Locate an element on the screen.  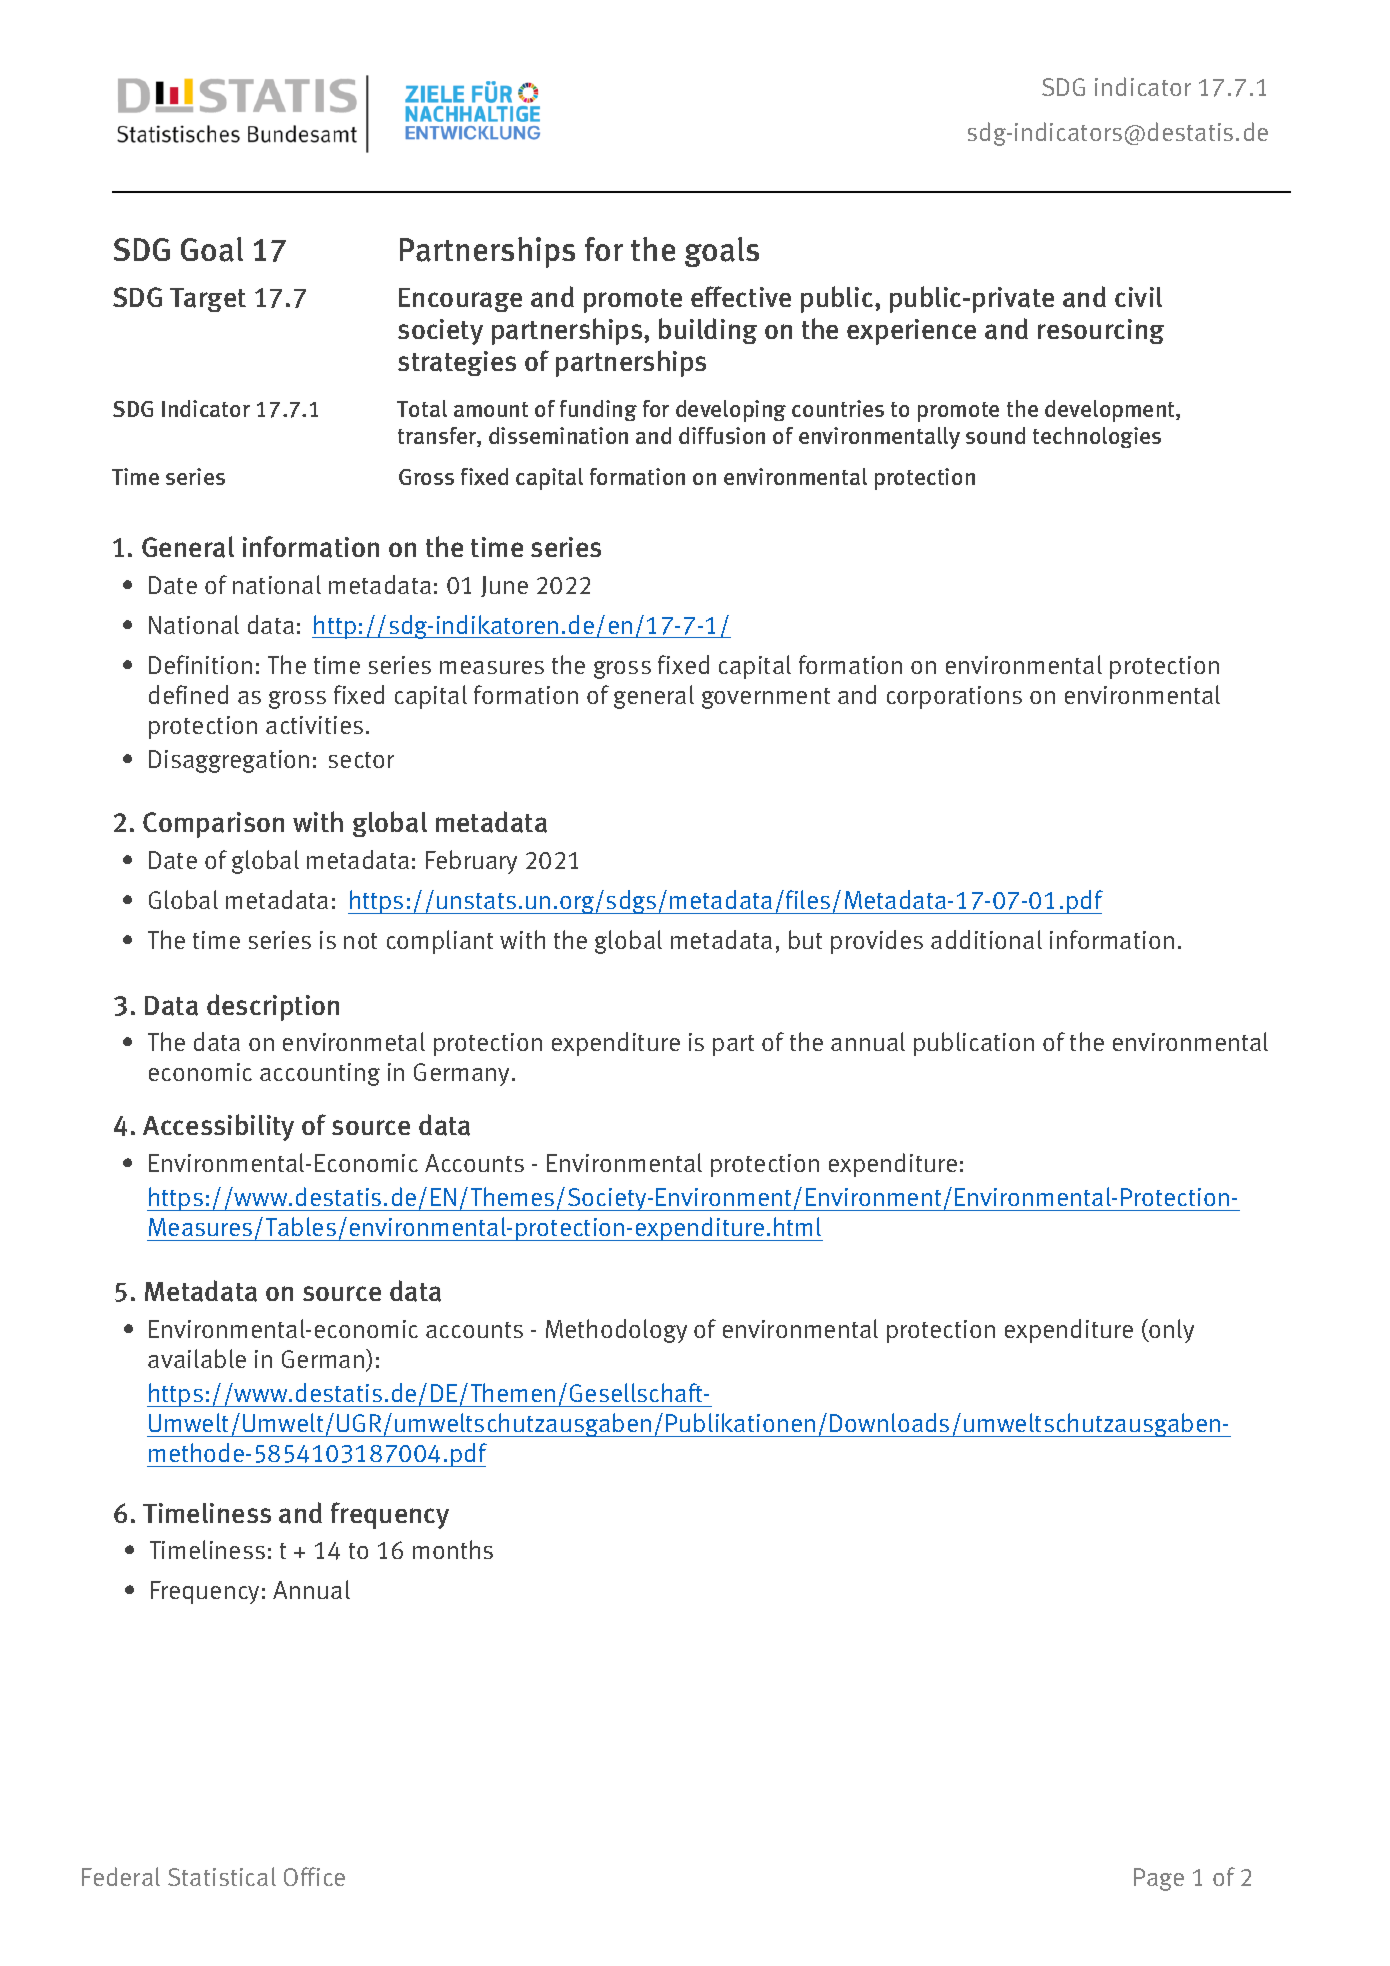
Target is located at coordinates (208, 300).
